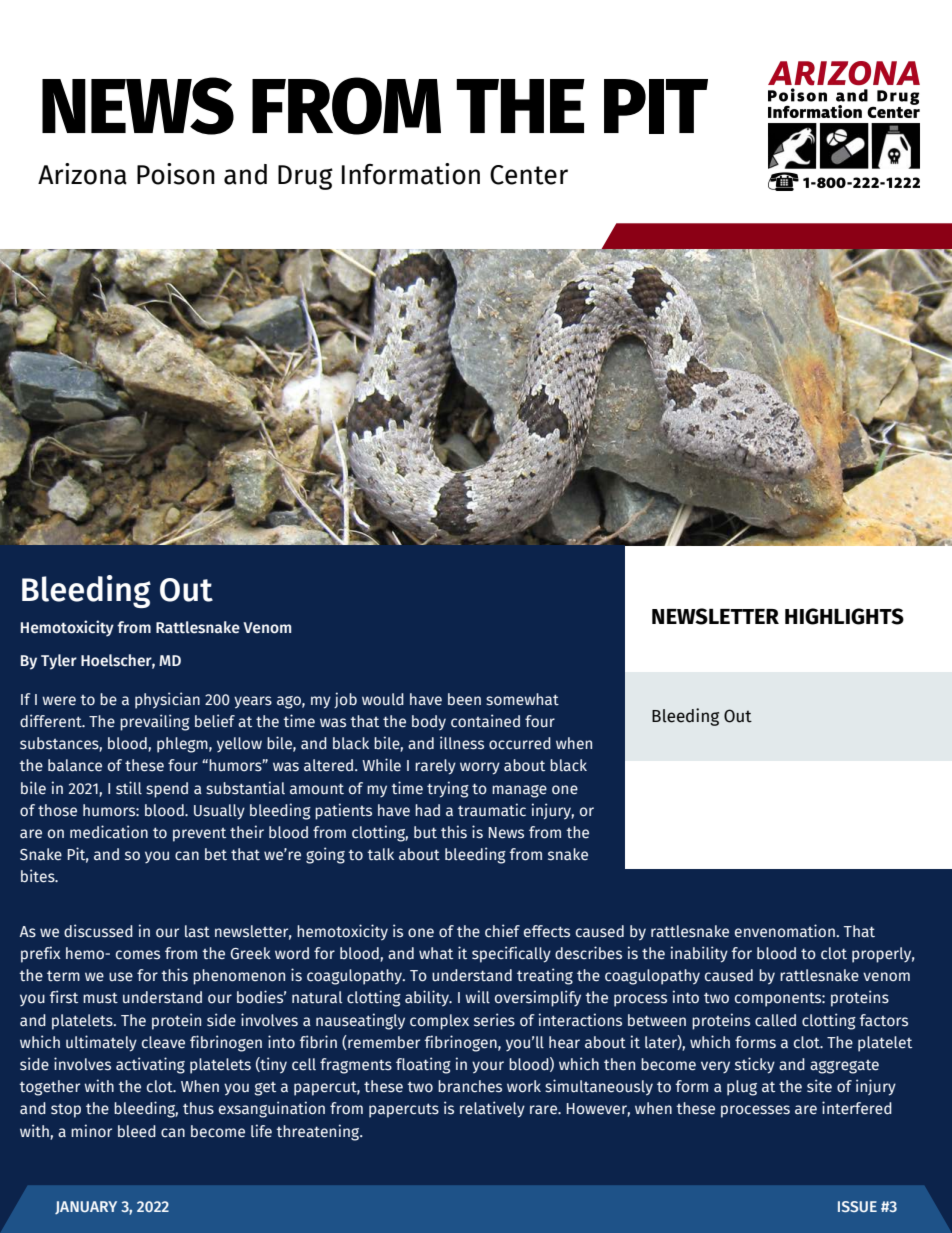  I want to click on describes, so click(588, 953).
